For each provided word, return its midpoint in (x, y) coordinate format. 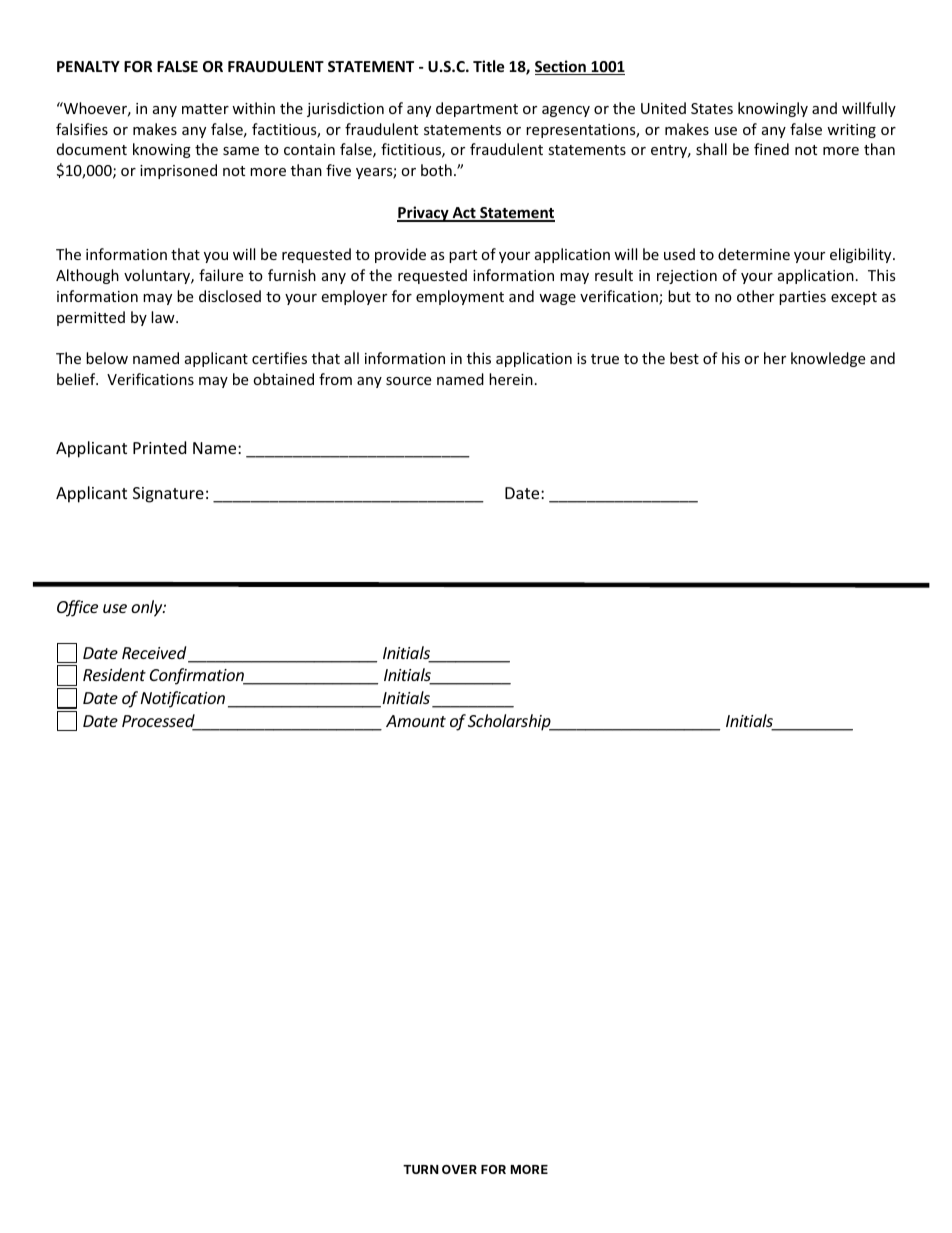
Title (489, 66)
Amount (416, 721)
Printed (159, 447)
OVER (459, 1169)
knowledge (828, 359)
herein (511, 379)
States (712, 108)
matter (205, 109)
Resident (114, 674)
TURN (421, 1169)
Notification (183, 699)
